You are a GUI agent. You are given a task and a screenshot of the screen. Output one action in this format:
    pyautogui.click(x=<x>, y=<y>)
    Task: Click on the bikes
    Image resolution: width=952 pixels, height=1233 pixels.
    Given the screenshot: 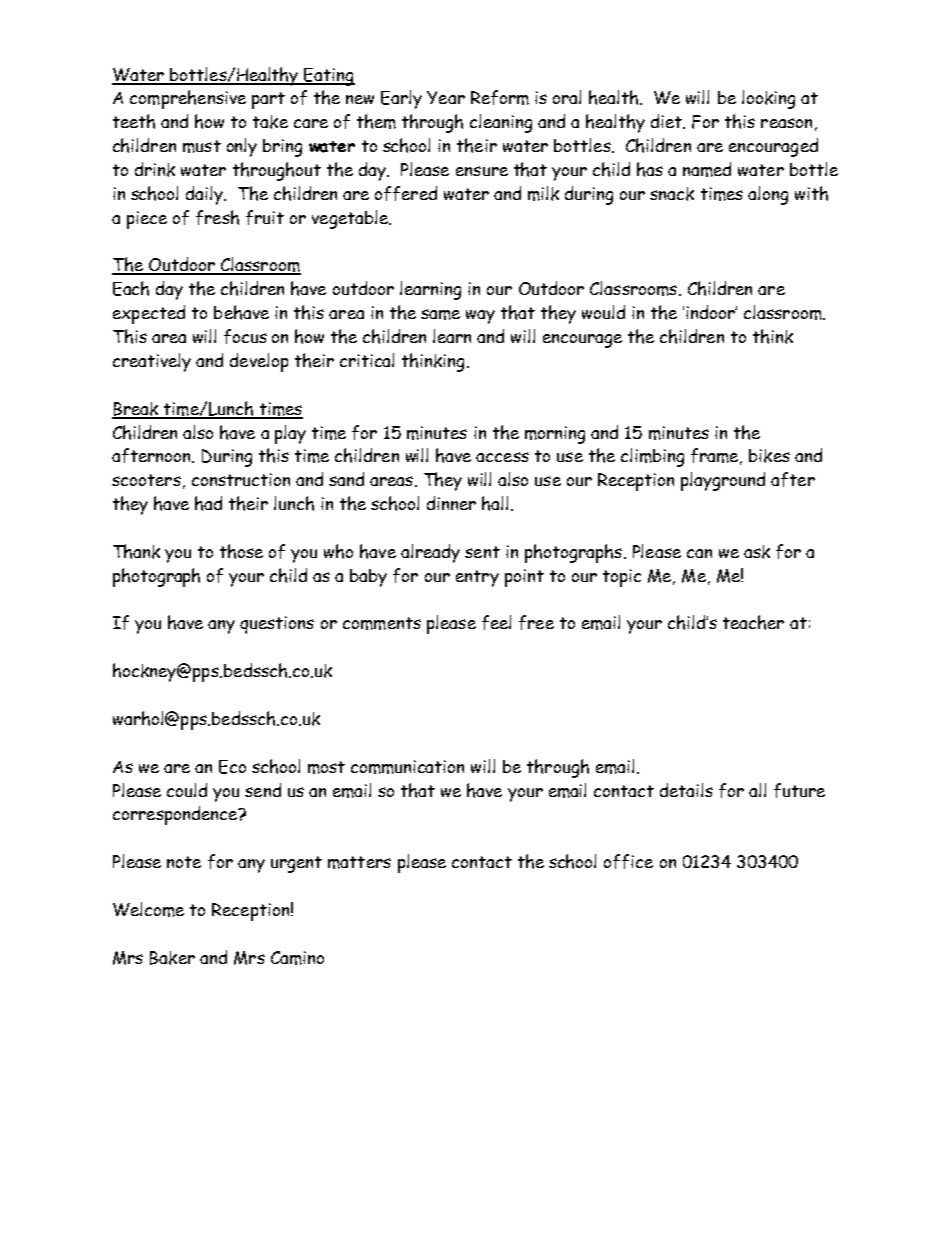 What is the action you would take?
    pyautogui.click(x=769, y=456)
